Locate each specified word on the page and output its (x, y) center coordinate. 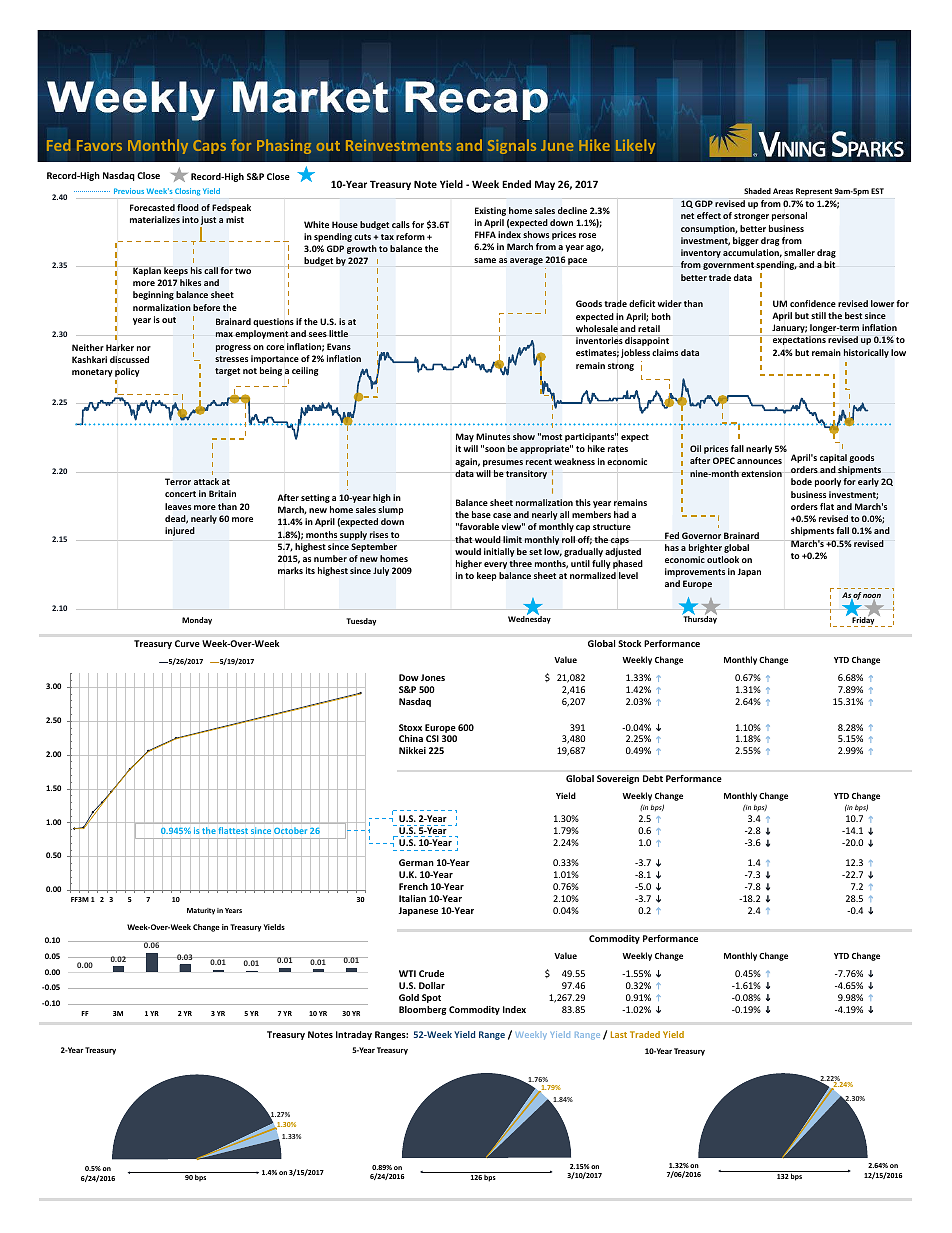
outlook (723, 559)
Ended (516, 184)
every (495, 565)
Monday (197, 621)
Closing (187, 192)
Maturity (201, 911)
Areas (783, 191)
